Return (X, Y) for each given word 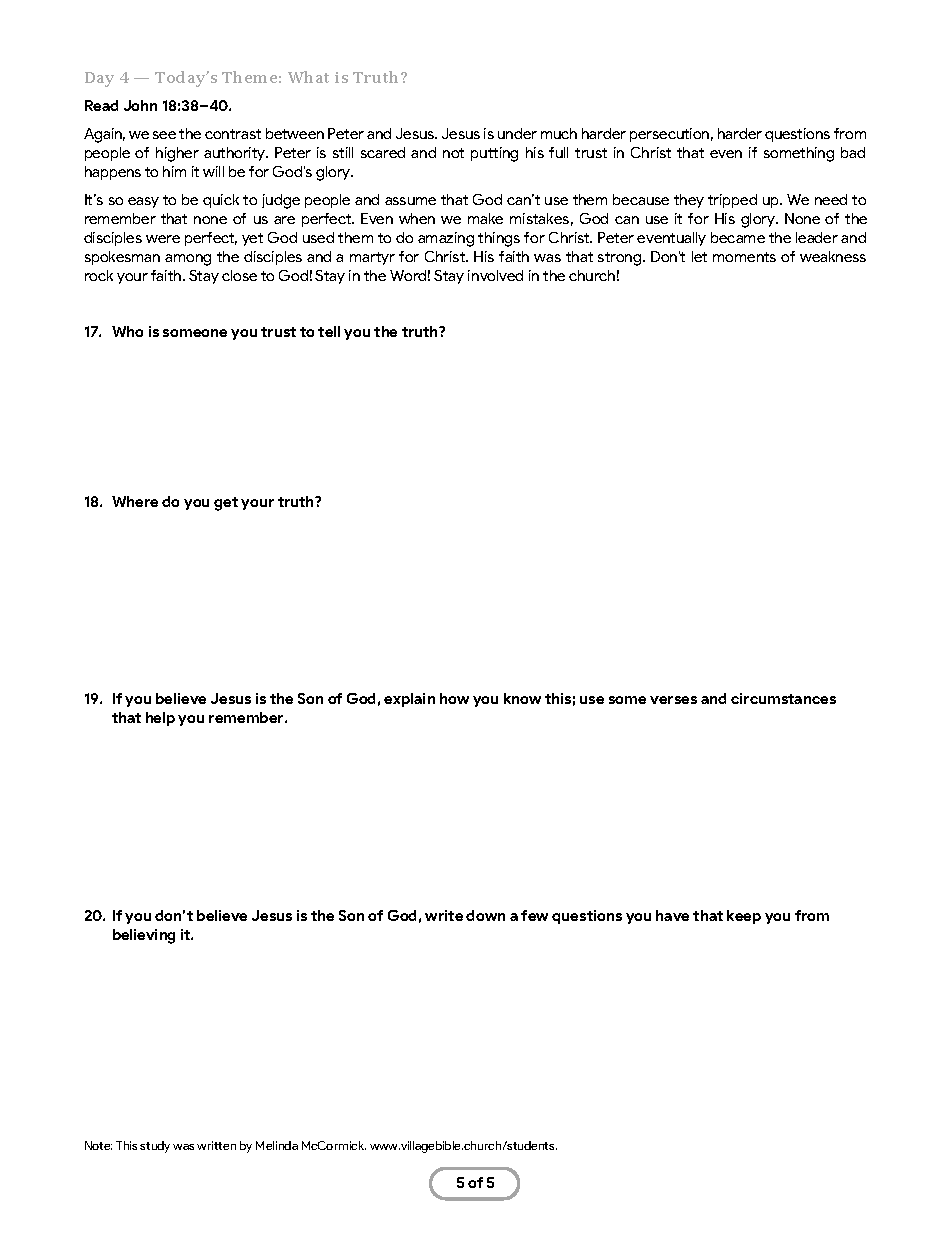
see (164, 135)
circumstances (783, 698)
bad (853, 152)
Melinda (277, 1145)
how (454, 698)
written (216, 1145)
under (517, 133)
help (160, 719)
